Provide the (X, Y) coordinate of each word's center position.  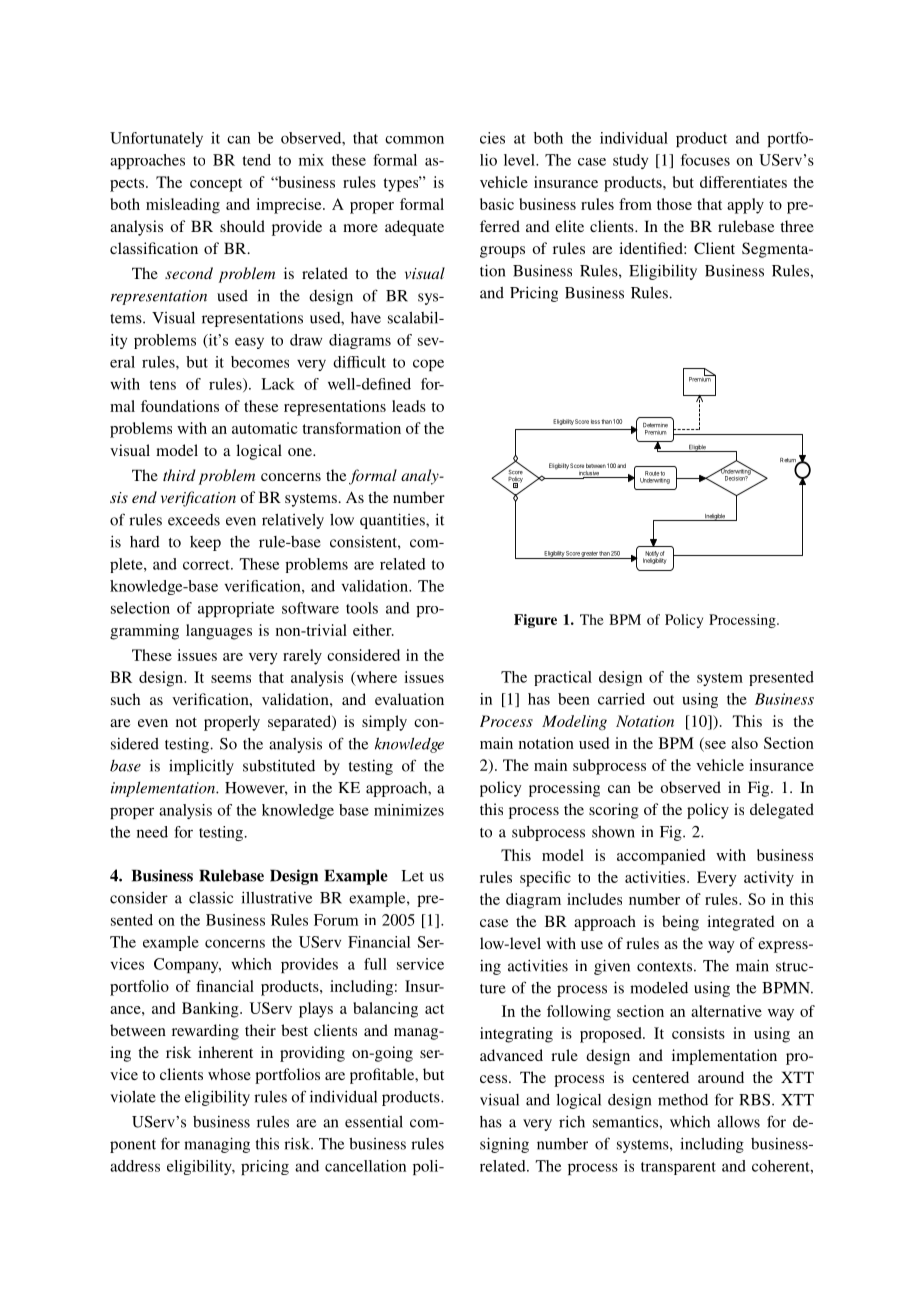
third (179, 475)
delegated (782, 811)
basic (497, 204)
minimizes (409, 810)
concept (216, 185)
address (135, 1166)
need (152, 832)
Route (652, 473)
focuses (705, 160)
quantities (393, 521)
